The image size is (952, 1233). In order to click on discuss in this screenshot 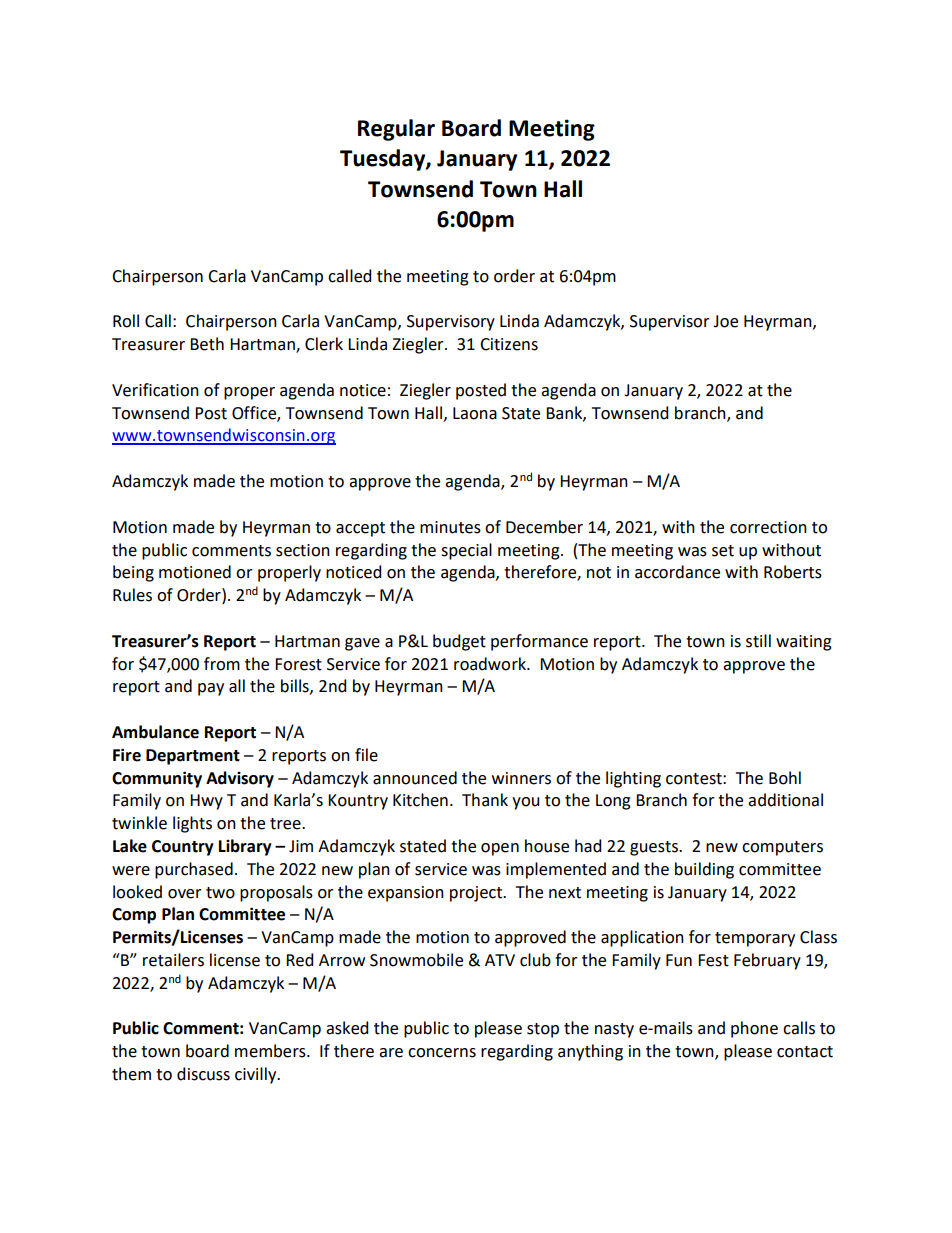, I will do `click(203, 1074)`.
